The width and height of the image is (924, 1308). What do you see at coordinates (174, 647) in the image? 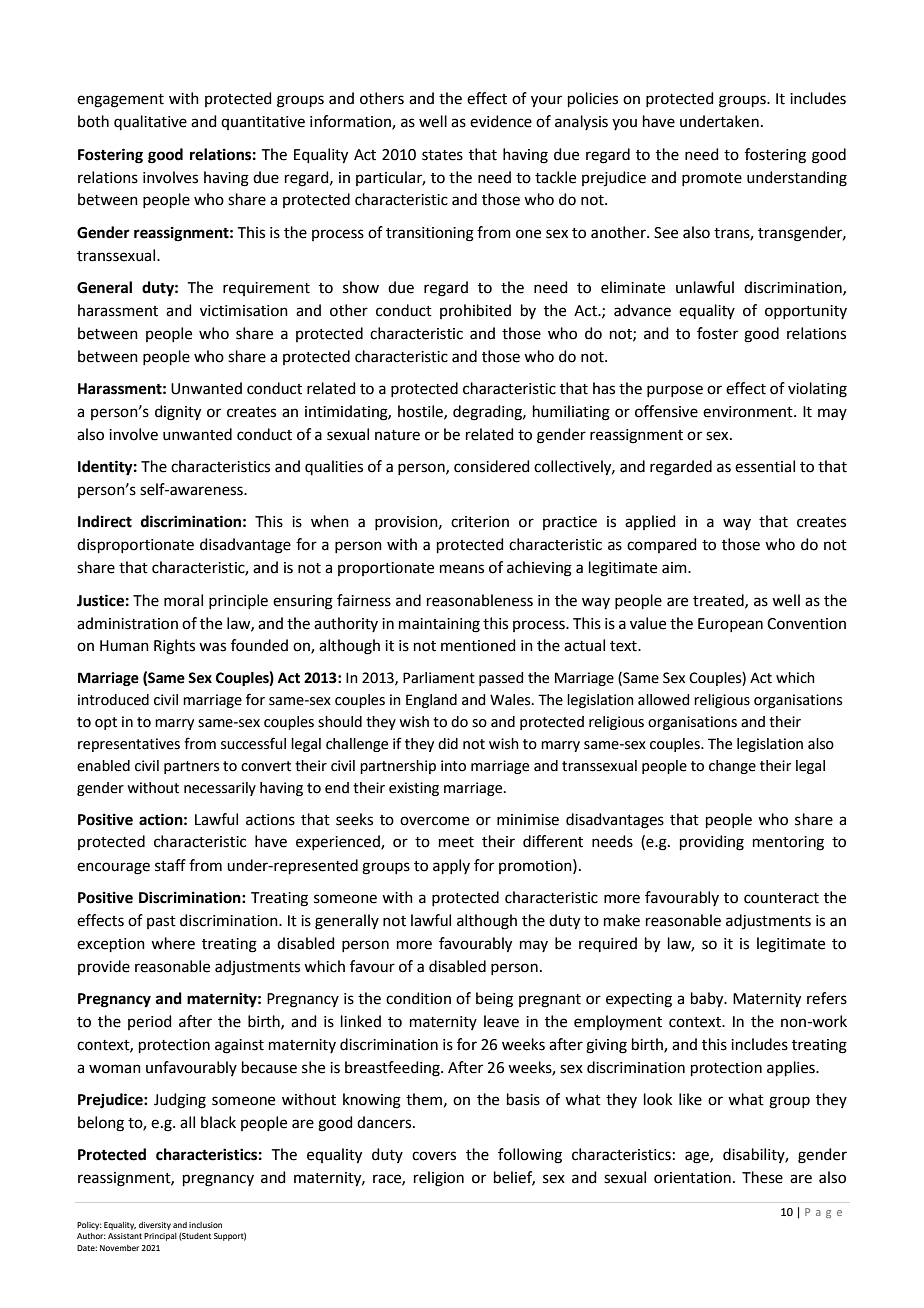
I see `Rights` at bounding box center [174, 647].
